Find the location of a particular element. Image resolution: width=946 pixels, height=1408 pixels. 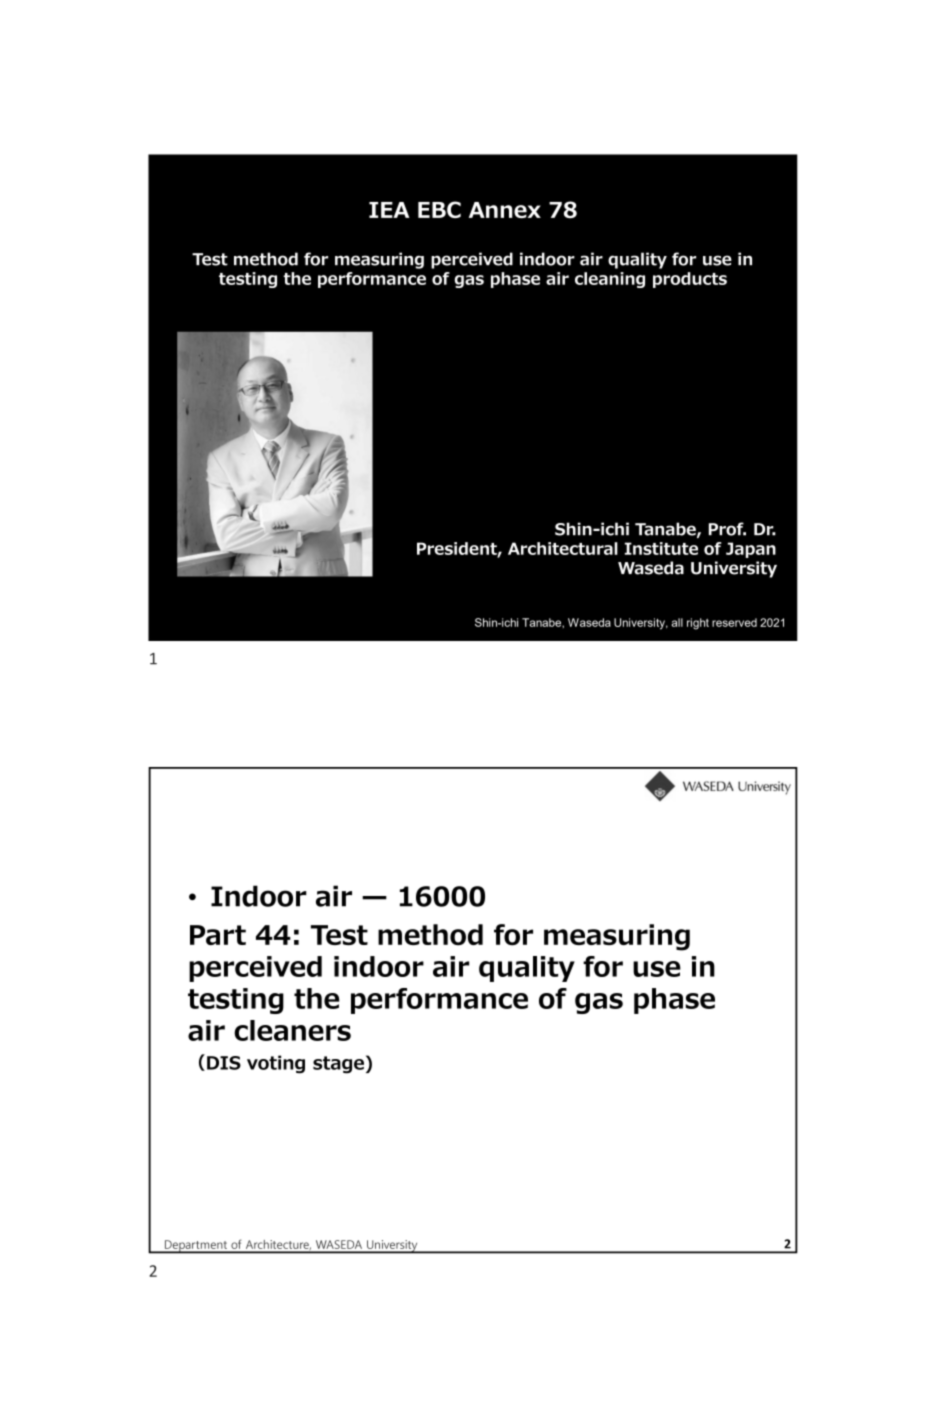

all is located at coordinates (677, 622).
